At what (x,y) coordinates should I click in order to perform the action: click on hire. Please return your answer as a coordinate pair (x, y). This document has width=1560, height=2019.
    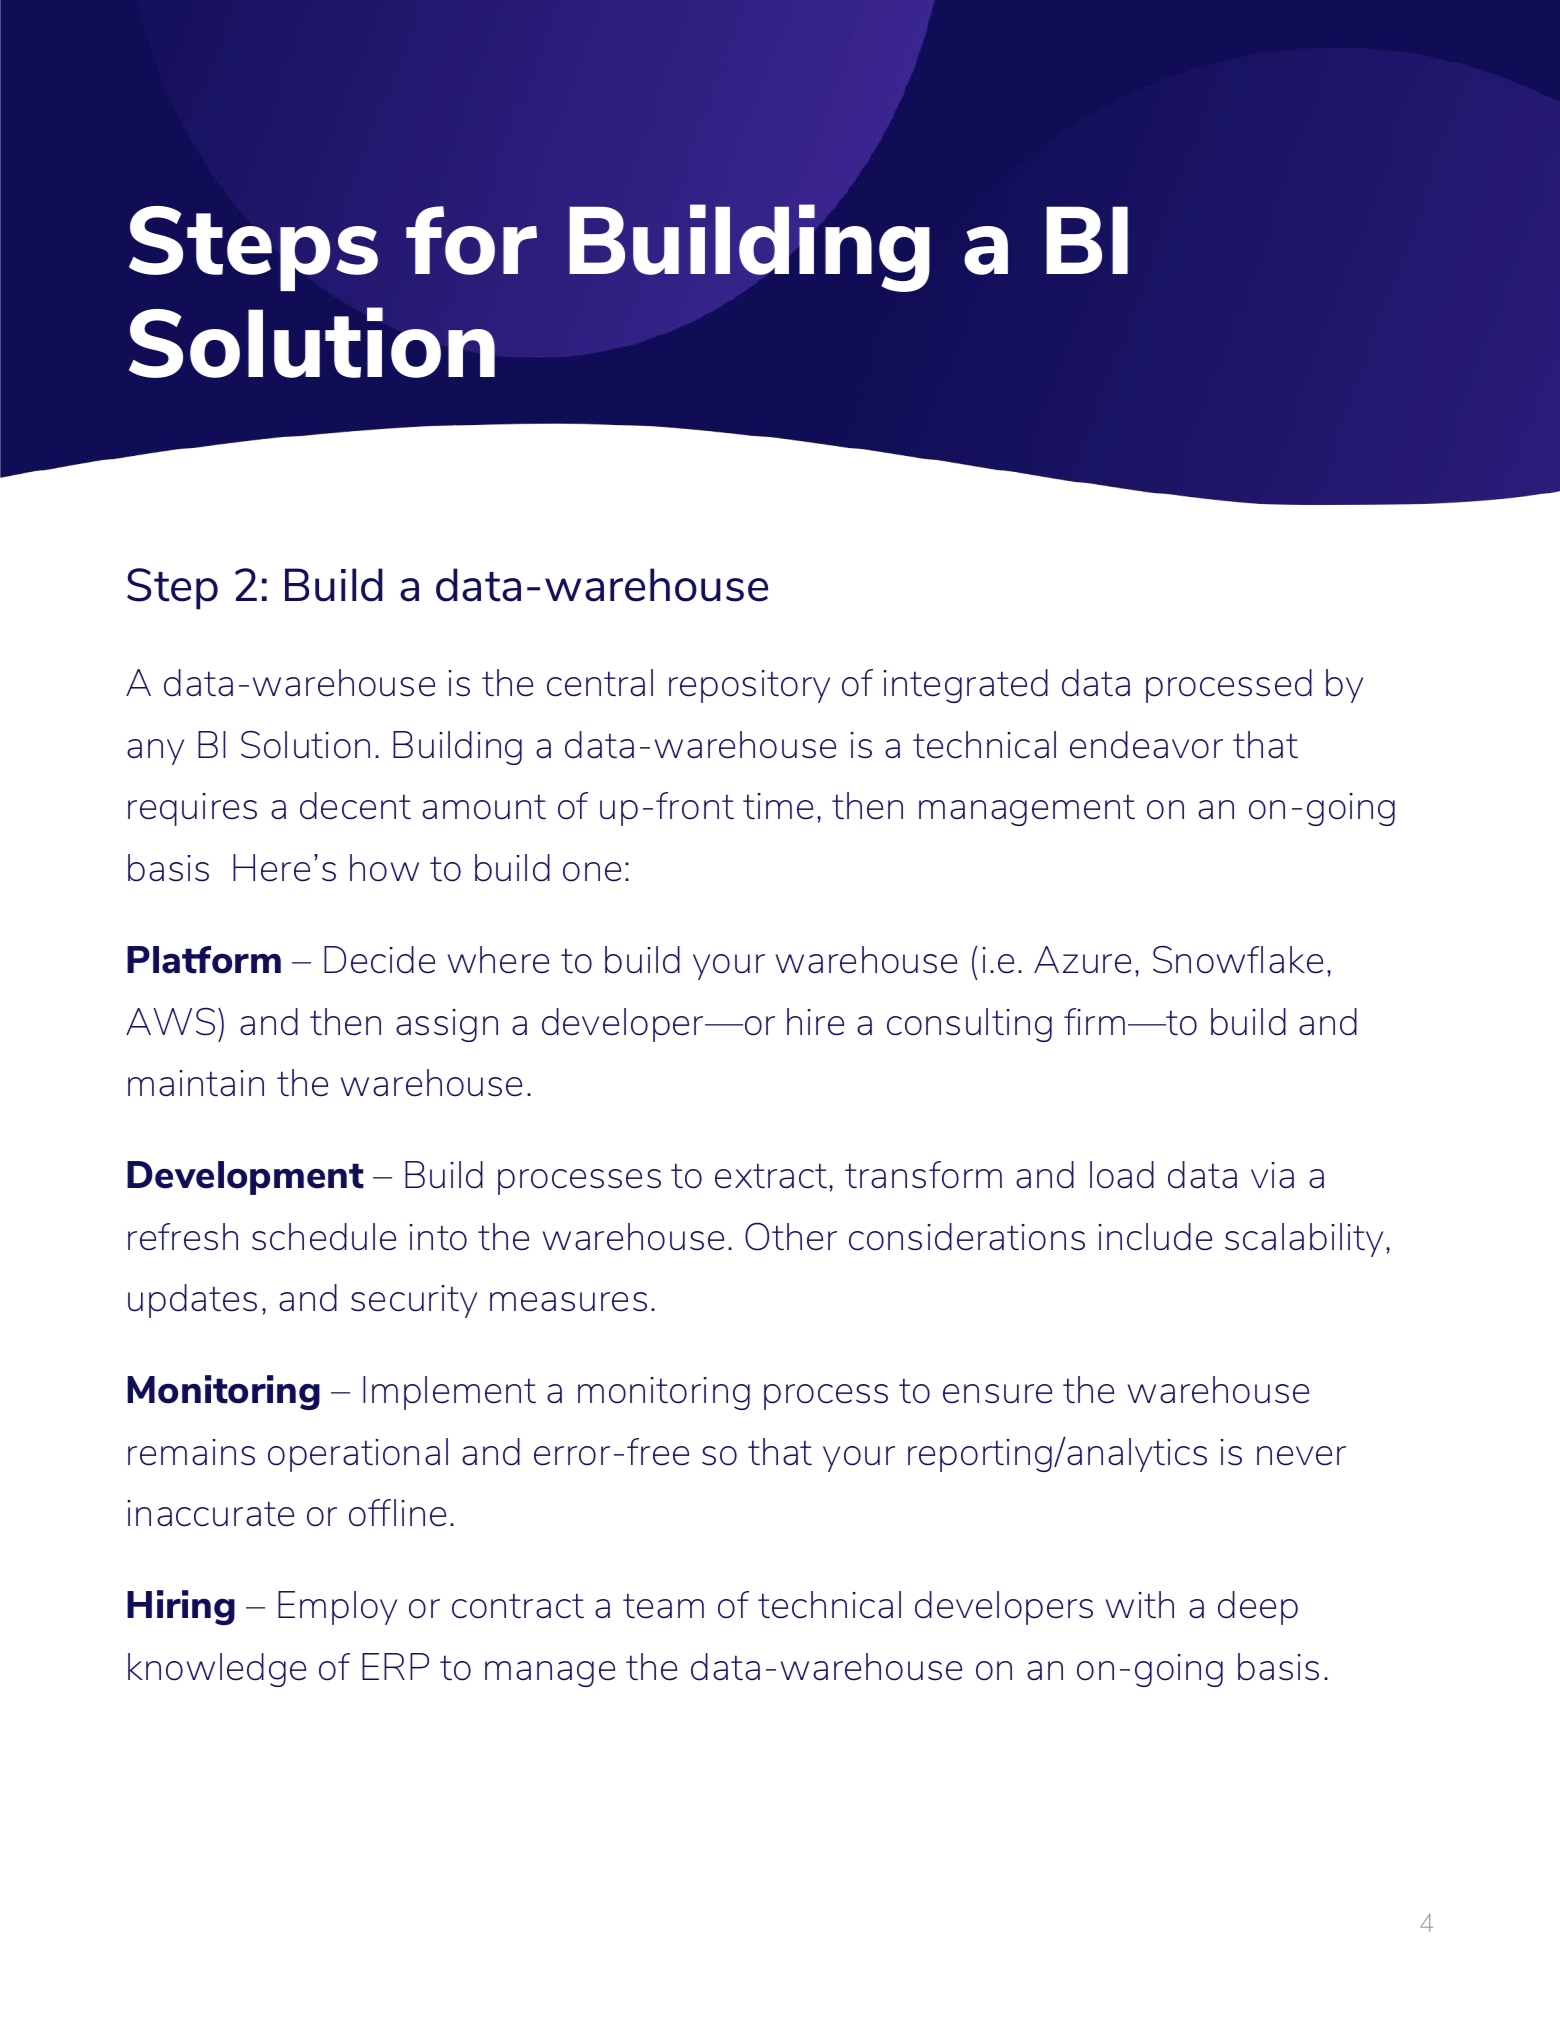
    Looking at the image, I should click on (815, 1022).
